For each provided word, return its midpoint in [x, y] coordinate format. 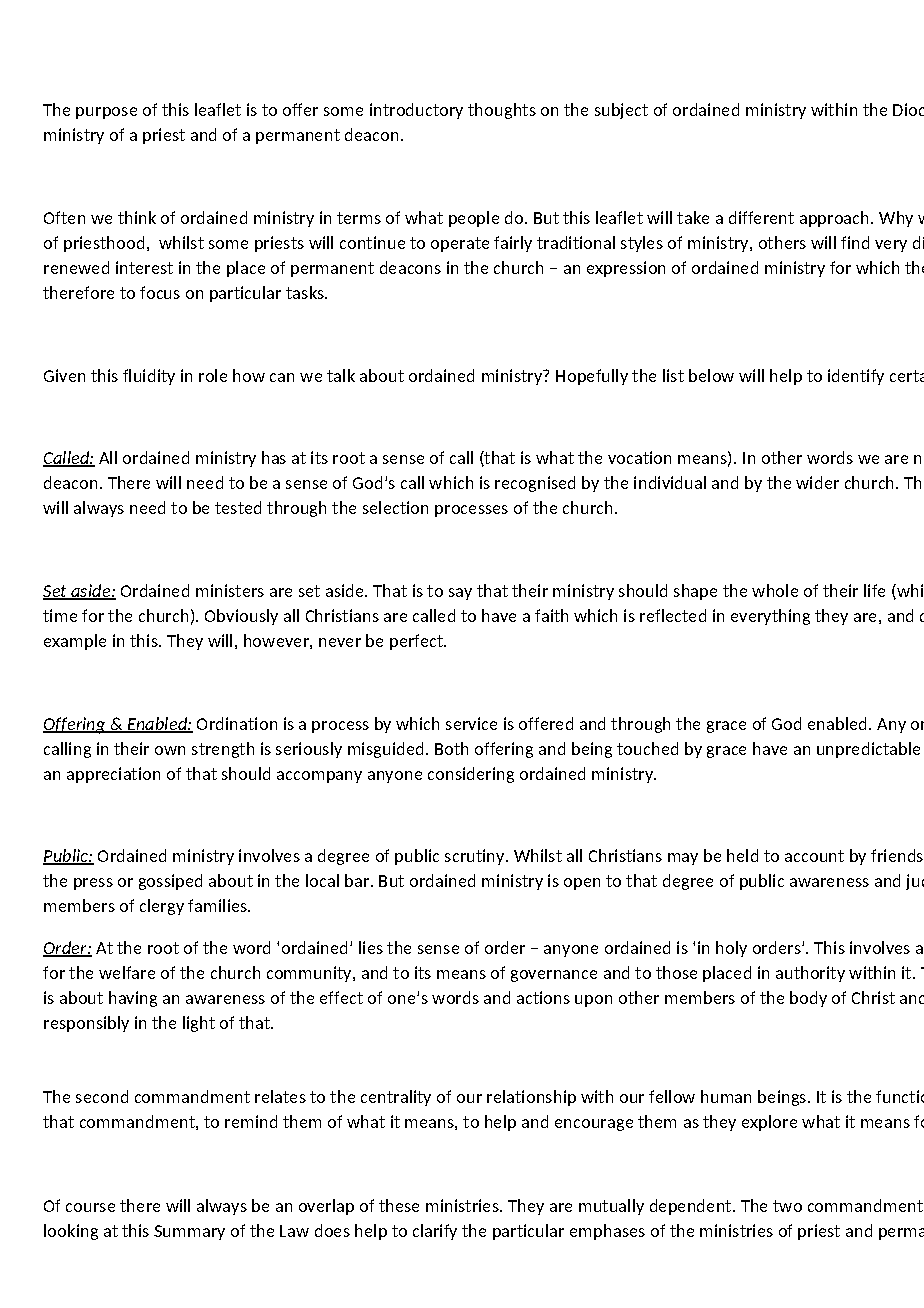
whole [775, 590]
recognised [535, 484]
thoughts [502, 111]
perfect [417, 642]
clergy [162, 907]
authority [810, 974]
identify [856, 377]
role [213, 375]
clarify [435, 1232]
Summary [189, 1232]
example [75, 642]
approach [834, 219]
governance [554, 976]
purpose [106, 113]
